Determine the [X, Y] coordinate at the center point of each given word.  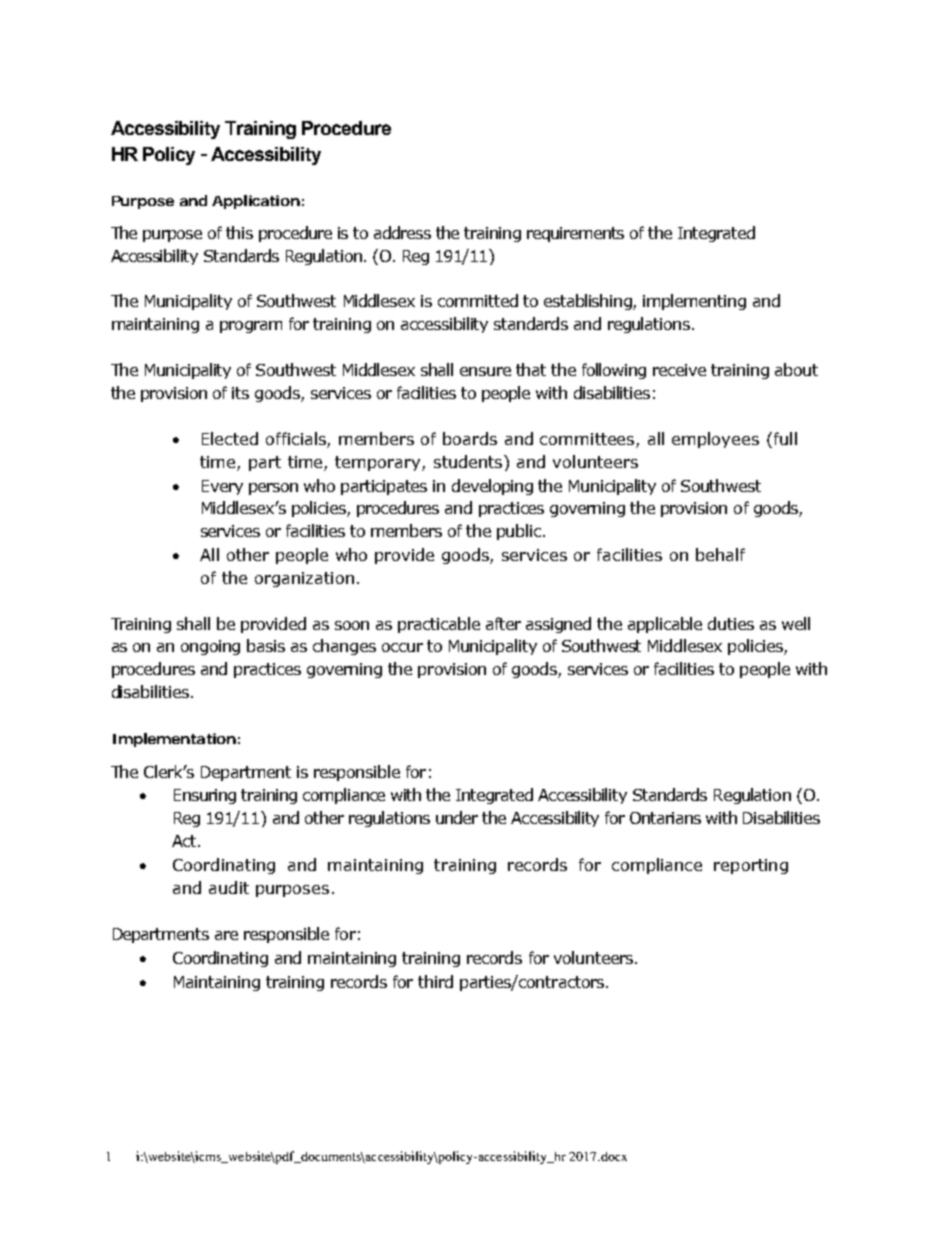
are [226, 935]
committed [478, 300]
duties [731, 623]
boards [470, 438]
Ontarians [665, 818]
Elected [230, 438]
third [435, 981]
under [457, 817]
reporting [751, 866]
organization [304, 579]
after [503, 623]
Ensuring [205, 796]
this [239, 232]
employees [715, 440]
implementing [694, 302]
